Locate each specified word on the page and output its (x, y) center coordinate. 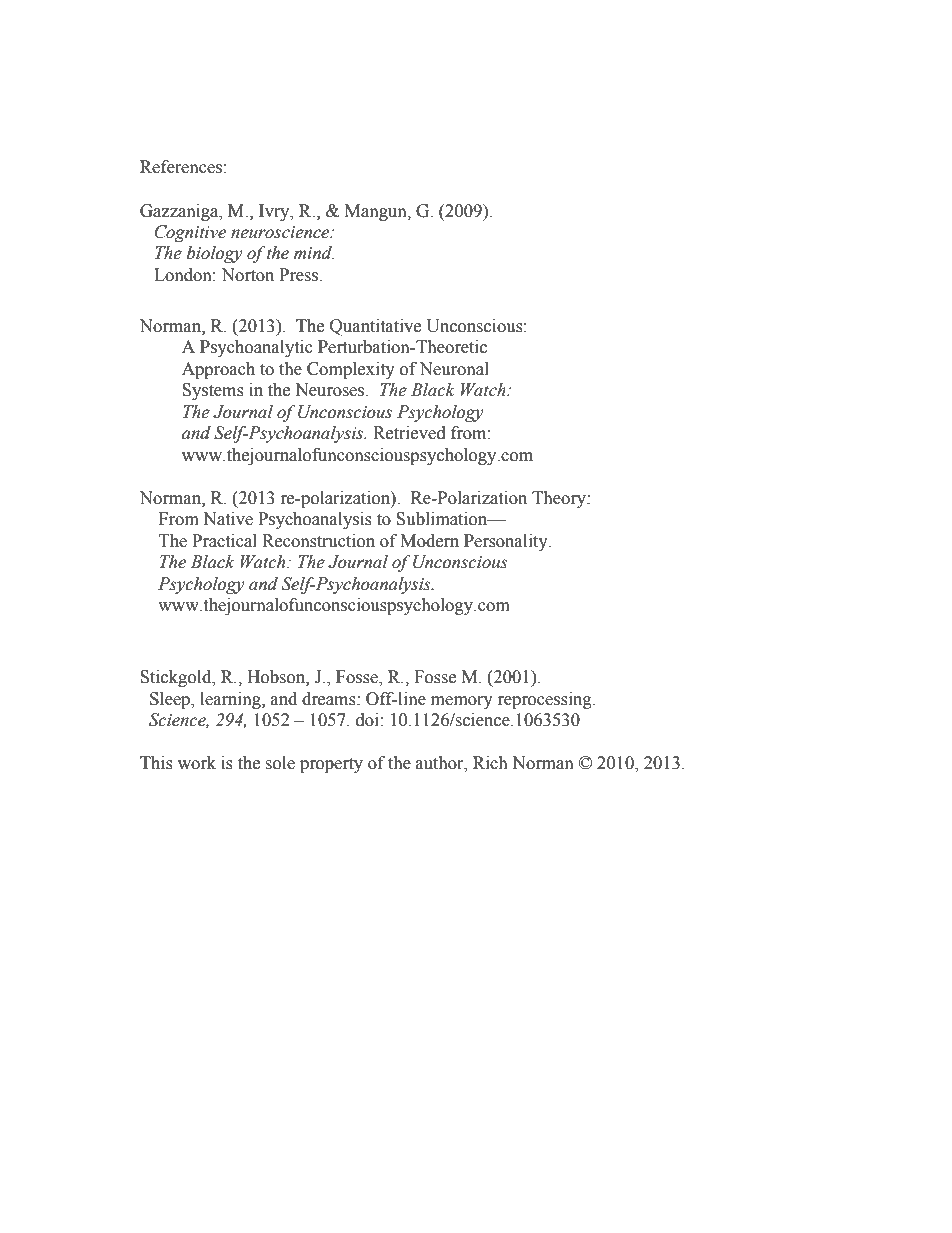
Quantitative (375, 327)
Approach (218, 370)
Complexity (351, 370)
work (197, 763)
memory (462, 702)
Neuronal (454, 369)
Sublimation (443, 519)
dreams (330, 699)
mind (314, 253)
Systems (213, 391)
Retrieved (409, 433)
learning (231, 700)
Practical (224, 541)
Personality (507, 542)
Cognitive (190, 233)
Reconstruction (318, 541)
